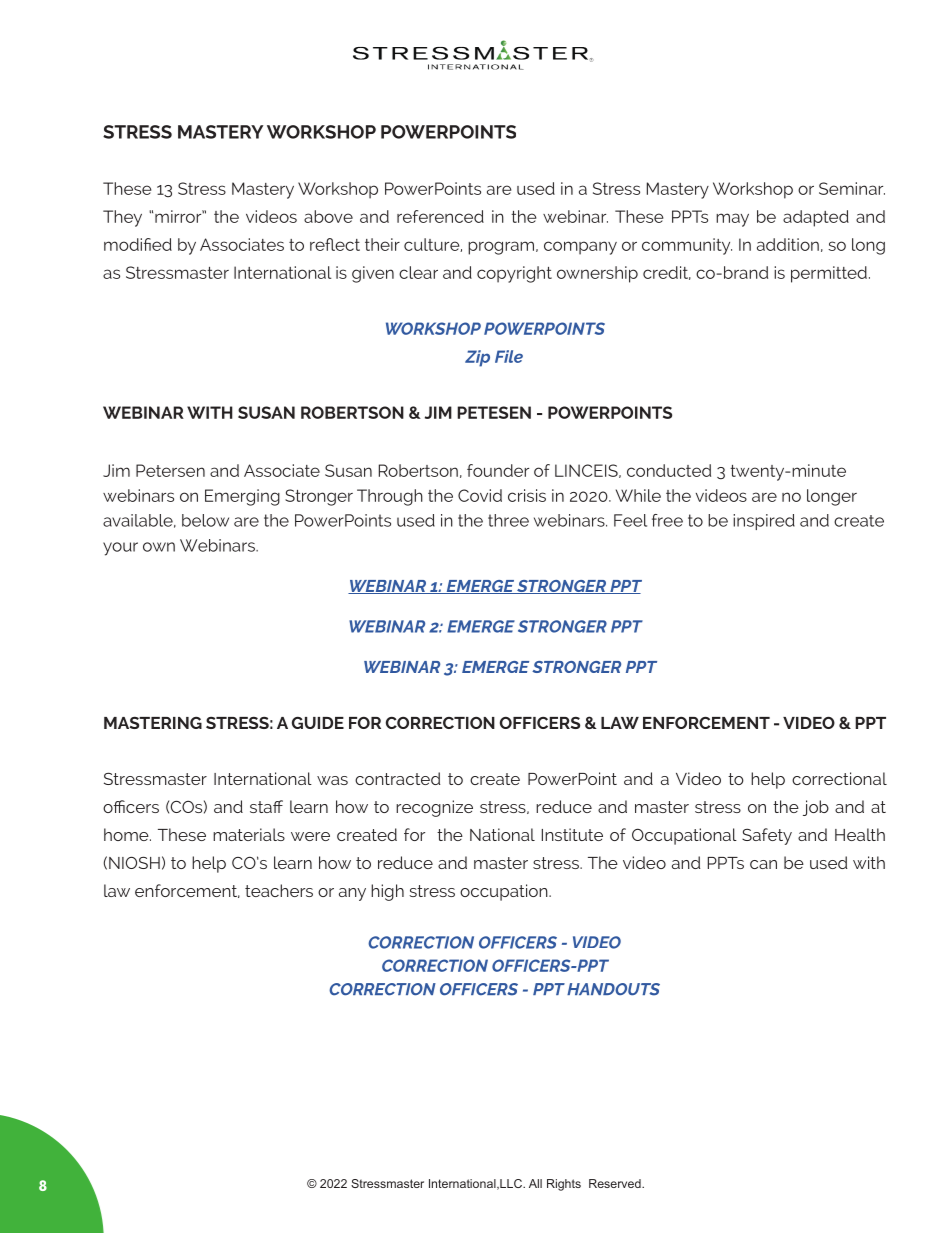 The image size is (952, 1233). Describe the element at coordinates (387, 892) in the screenshot. I see `high` at that location.
